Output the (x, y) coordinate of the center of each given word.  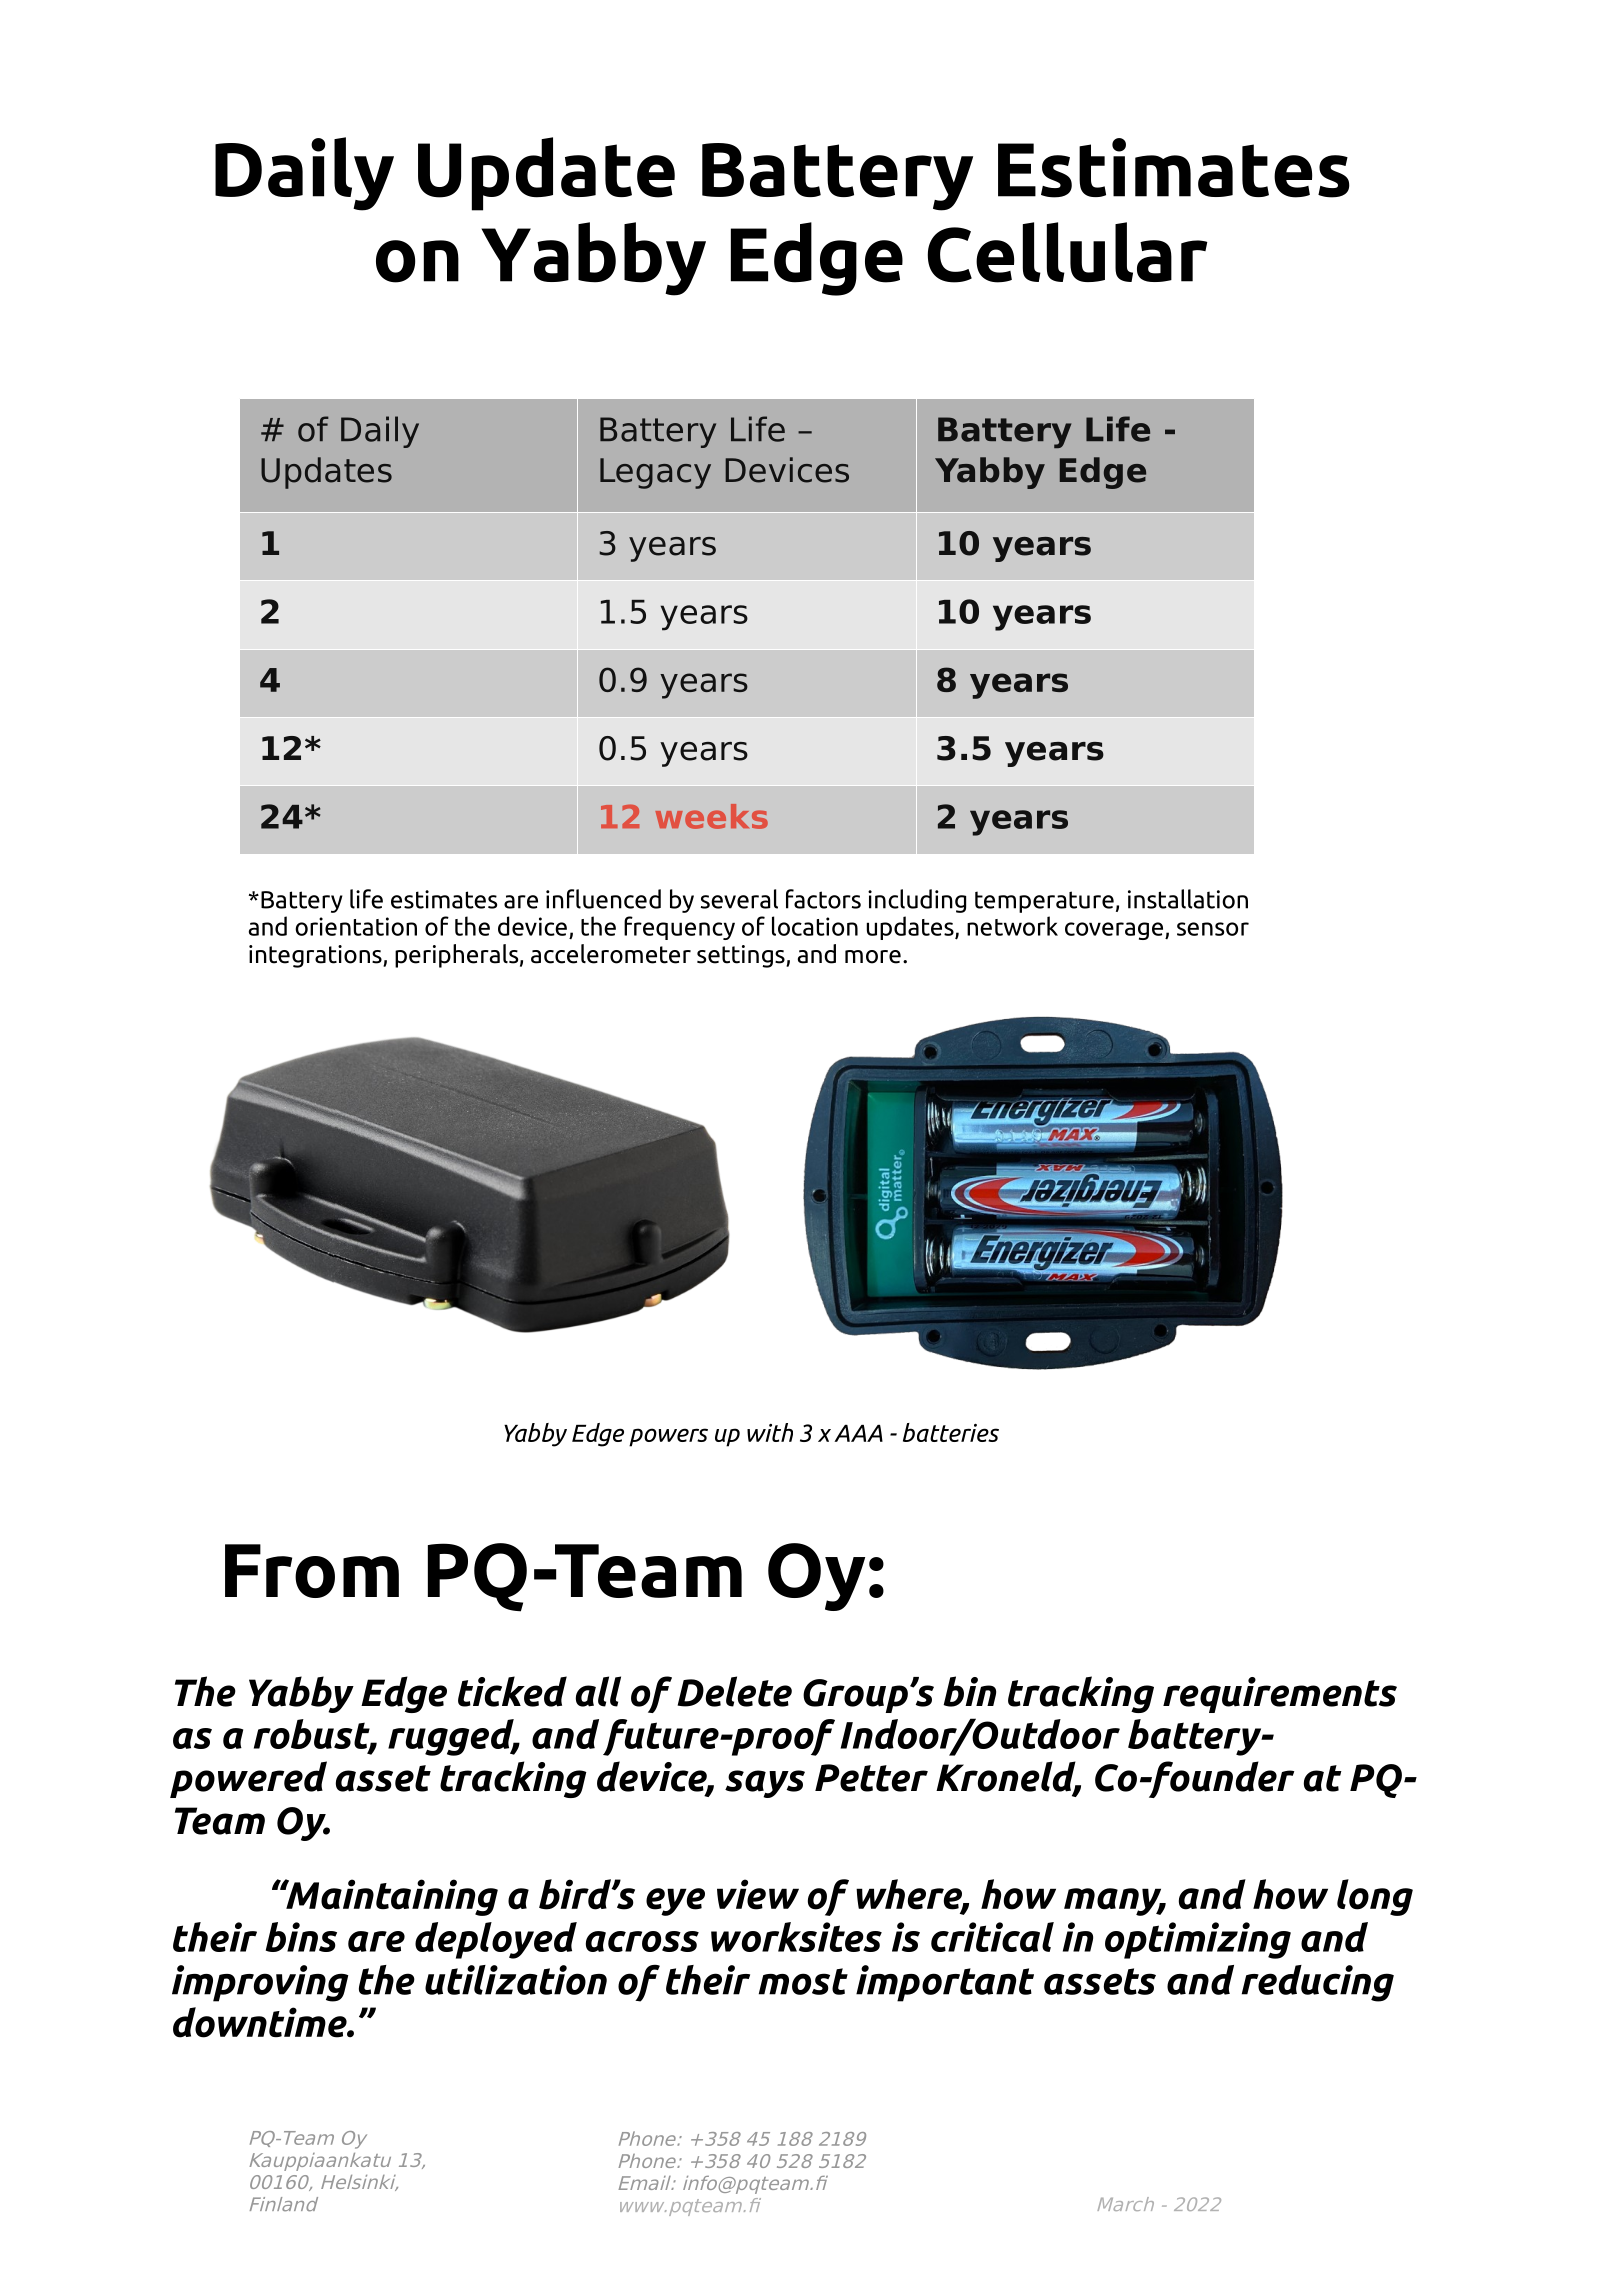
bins (301, 1937)
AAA (858, 1433)
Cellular (1068, 252)
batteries (951, 1432)
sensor (1213, 929)
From (312, 1571)
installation (1188, 899)
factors (823, 899)
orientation (356, 926)
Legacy (655, 473)
